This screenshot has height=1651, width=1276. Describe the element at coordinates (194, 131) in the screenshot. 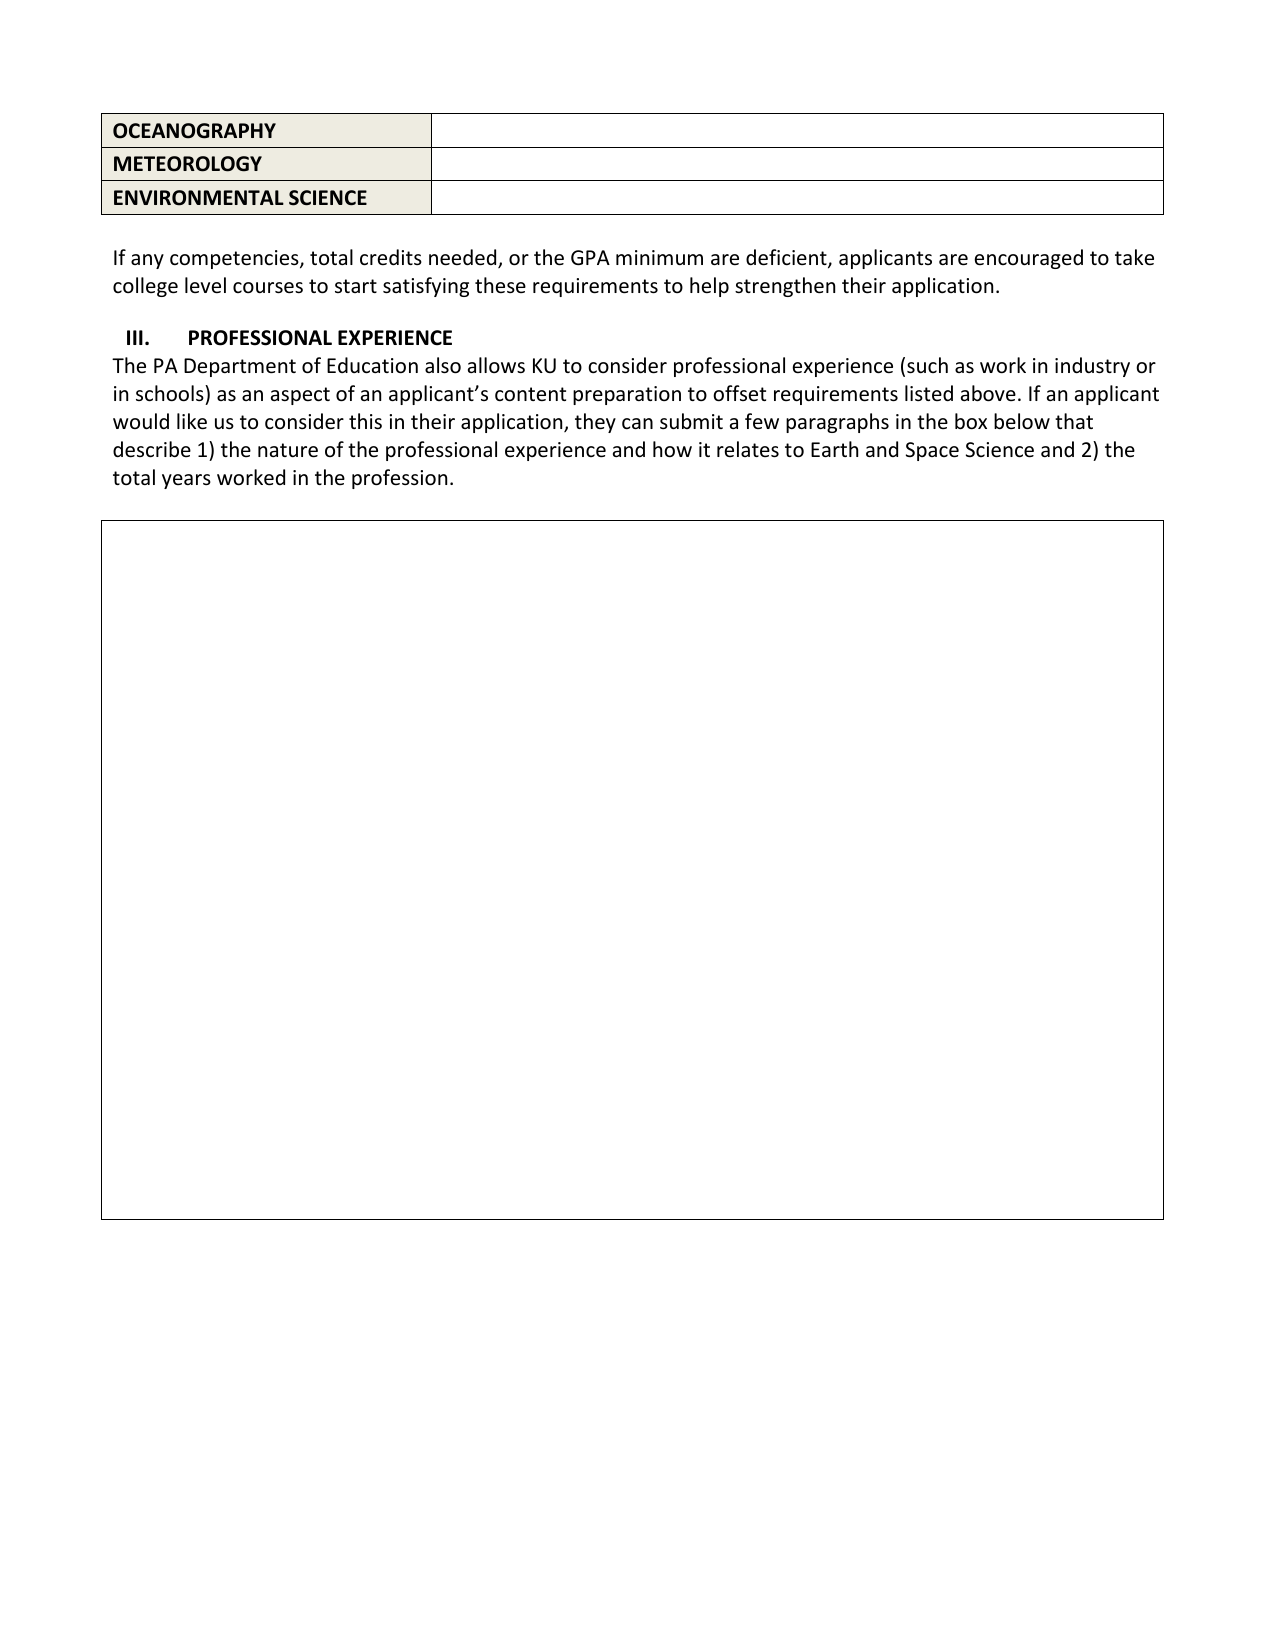

I see `OCEANOGRAPHY` at that location.
